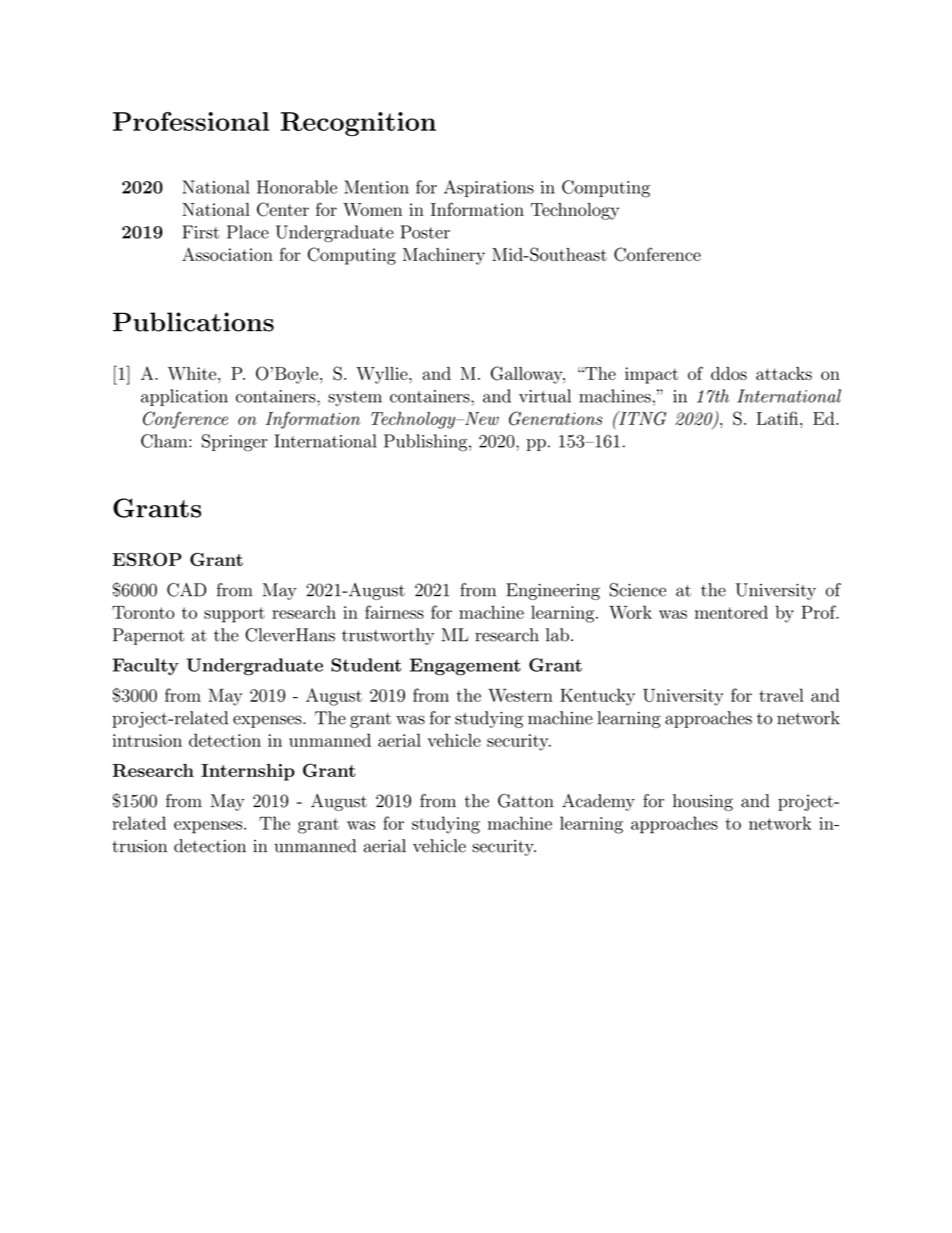 The width and height of the screenshot is (952, 1233). I want to click on Honorable, so click(297, 187).
